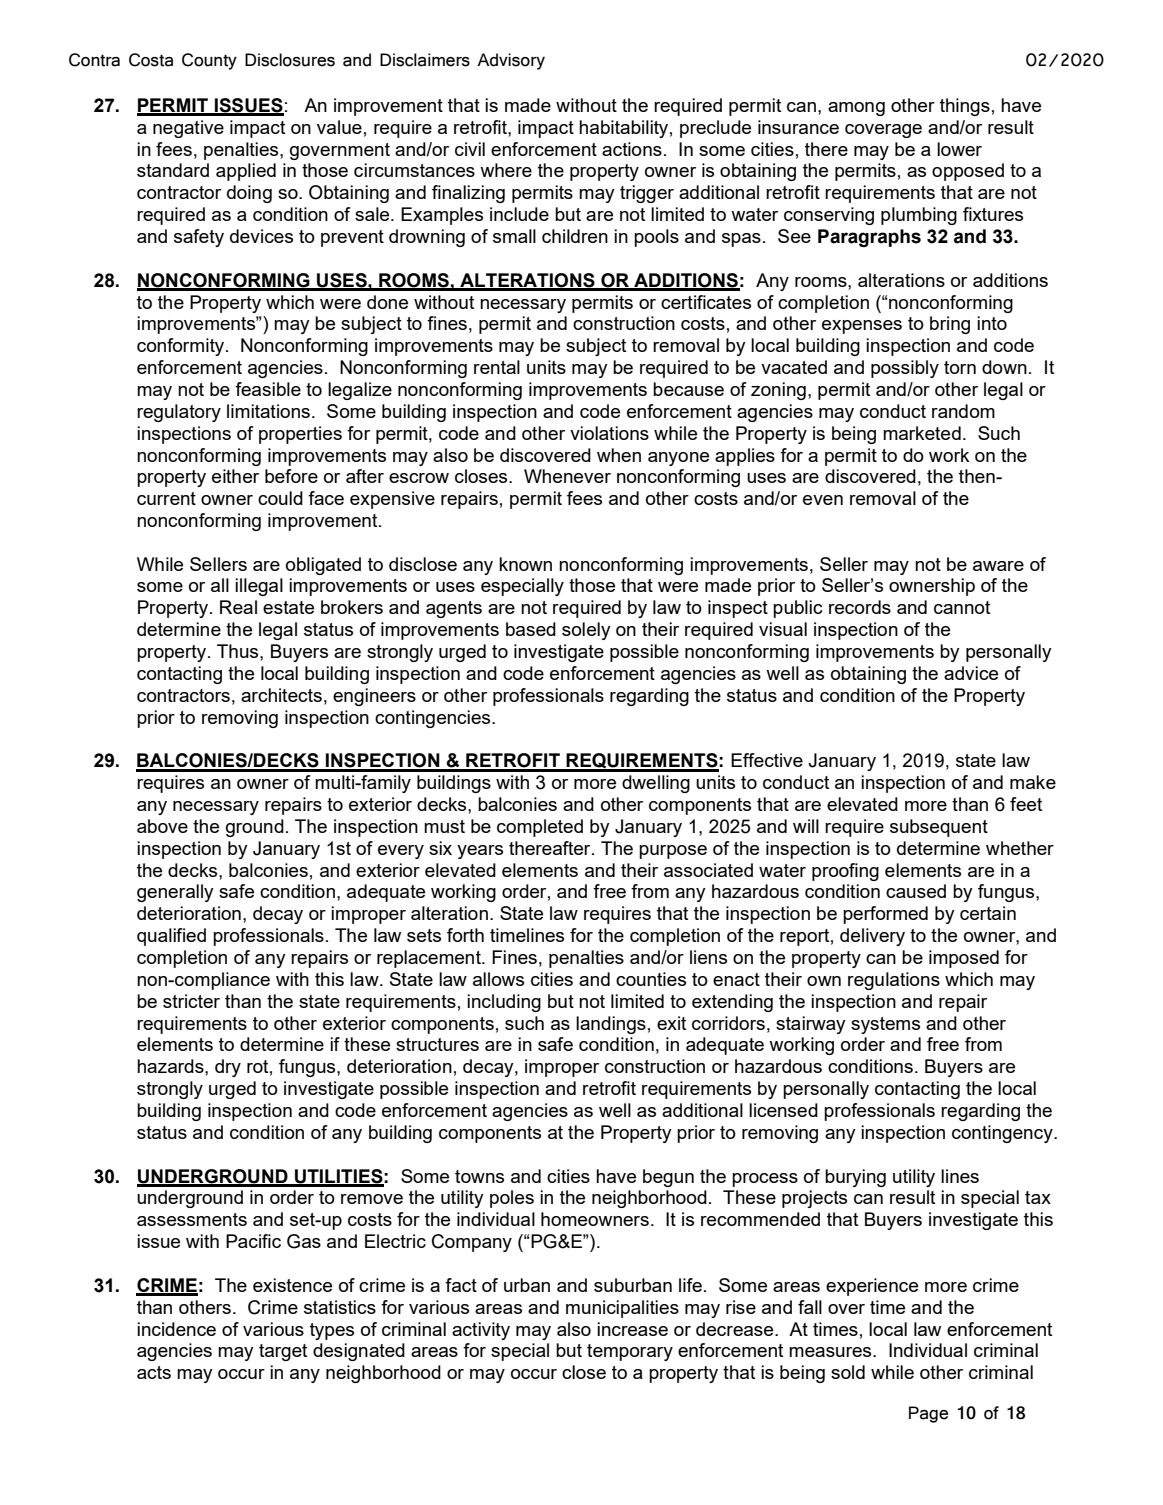 This screenshot has height=1505, width=1163. I want to click on completed, so click(540, 828).
